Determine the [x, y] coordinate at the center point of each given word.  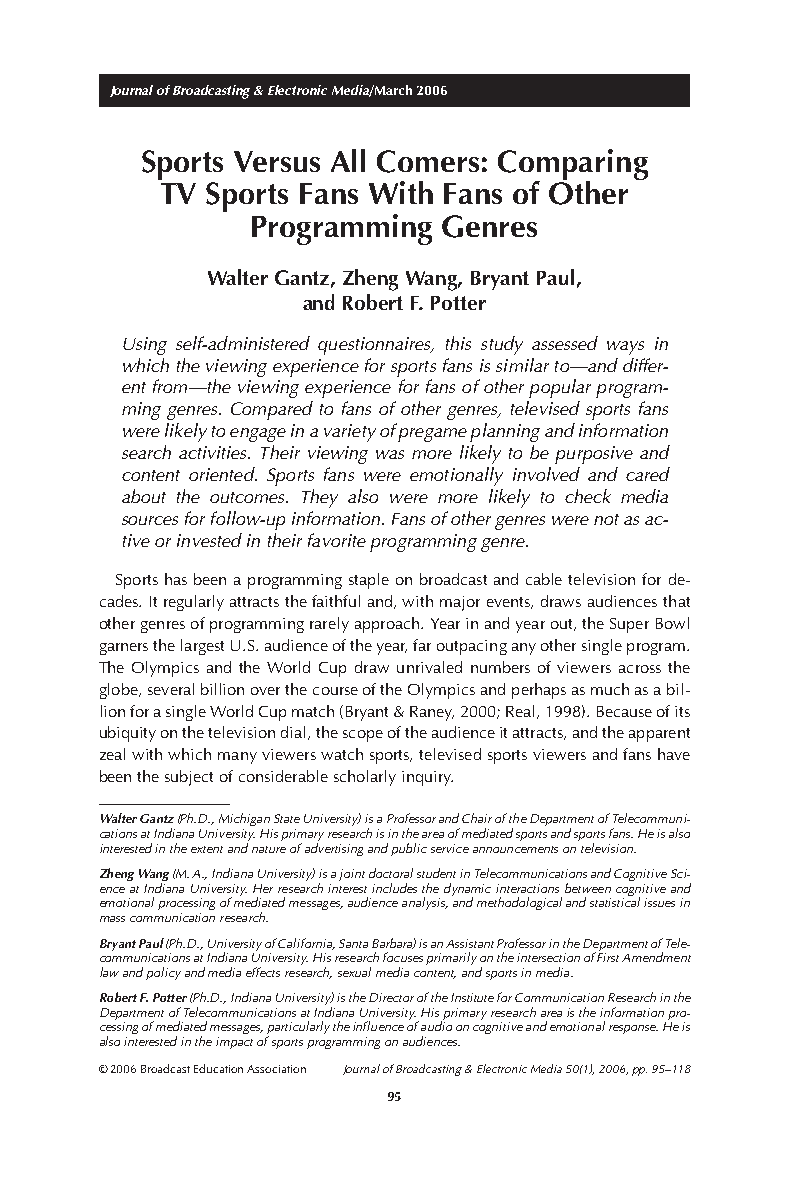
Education [218, 1068]
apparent [659, 735]
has [176, 579]
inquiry [427, 778]
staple [369, 581]
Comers [428, 161]
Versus [277, 161]
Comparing [573, 165]
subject [189, 778]
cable [544, 579]
